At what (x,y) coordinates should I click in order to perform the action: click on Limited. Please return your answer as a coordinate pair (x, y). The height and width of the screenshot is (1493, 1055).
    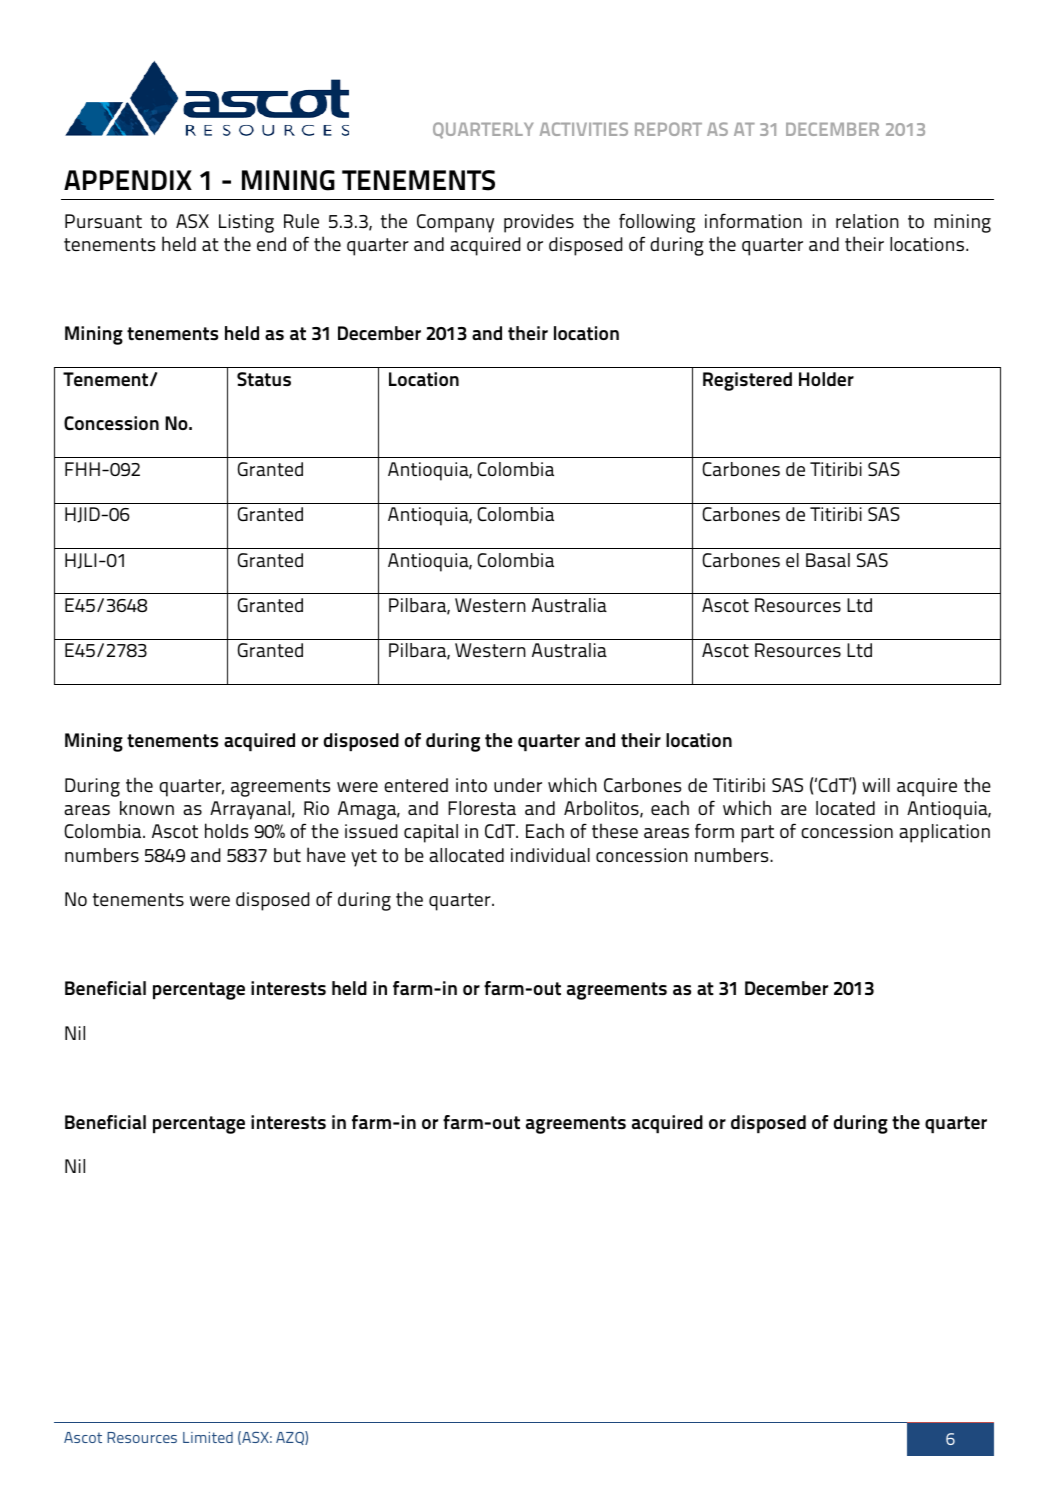
    Looking at the image, I should click on (208, 1437).
